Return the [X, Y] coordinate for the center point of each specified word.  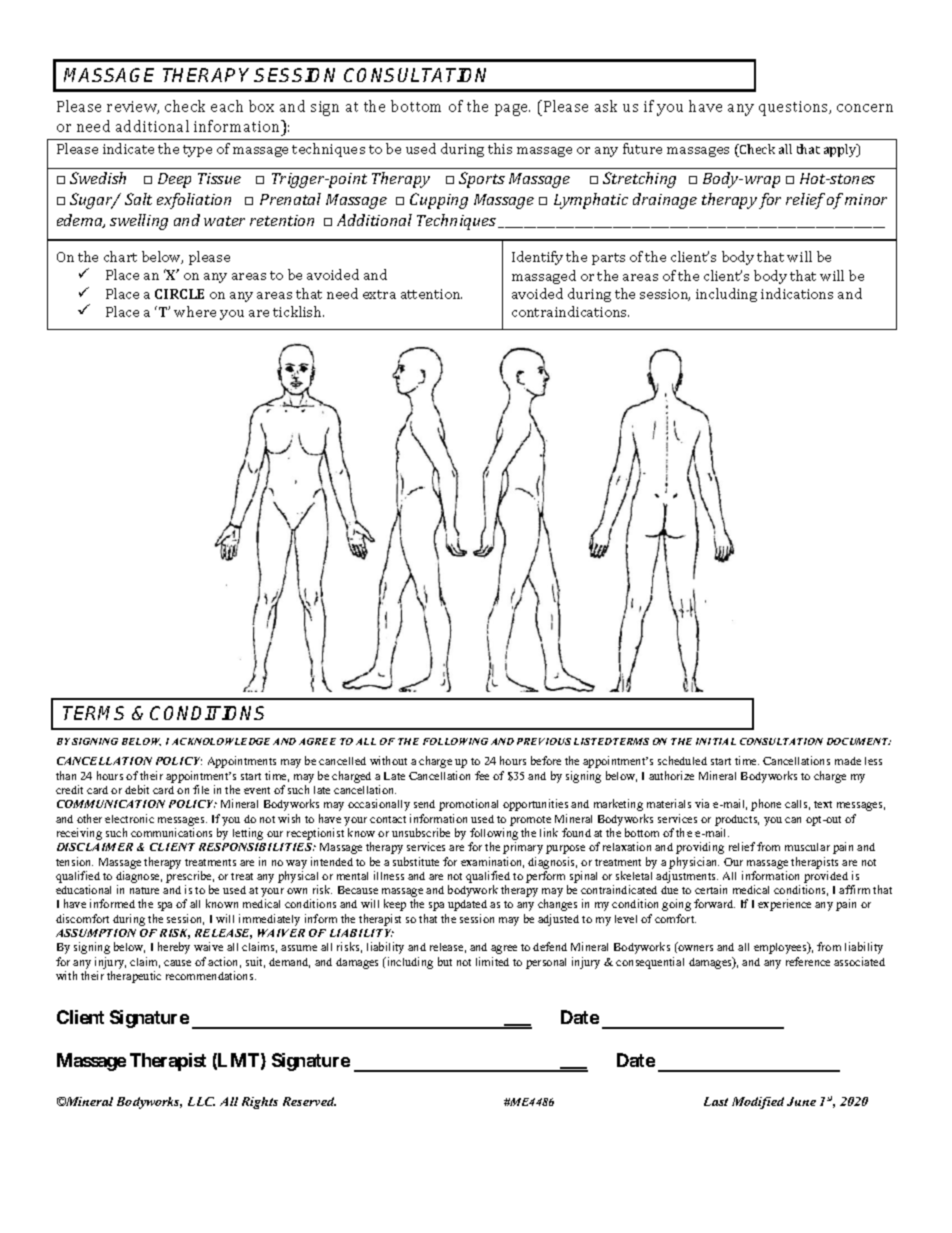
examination [492, 862]
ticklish [298, 311]
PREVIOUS [544, 741]
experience [784, 905]
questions [795, 108]
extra [379, 294]
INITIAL [716, 741]
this [500, 148]
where [195, 311]
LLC [201, 1101]
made [848, 761]
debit [137, 789]
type [197, 151]
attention [431, 294]
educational [83, 889]
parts [608, 259]
